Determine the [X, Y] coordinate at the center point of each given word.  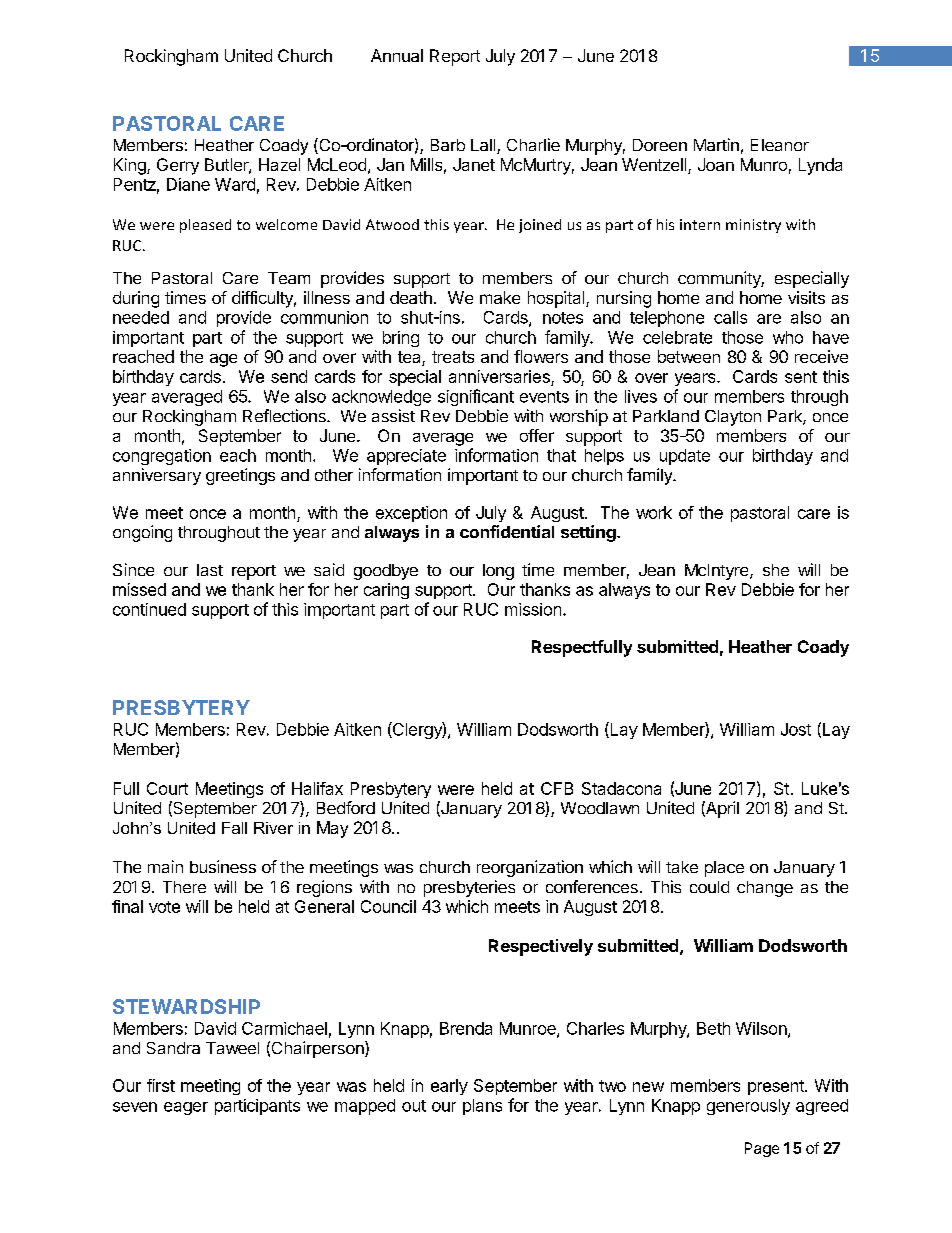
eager [186, 1108]
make [500, 297]
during [136, 299]
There [184, 887]
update [685, 457]
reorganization [530, 868]
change [765, 889]
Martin [716, 144]
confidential [507, 531]
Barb [448, 145]
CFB [557, 788]
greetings [240, 476]
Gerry [178, 166]
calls [730, 317]
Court [167, 788]
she [776, 570]
